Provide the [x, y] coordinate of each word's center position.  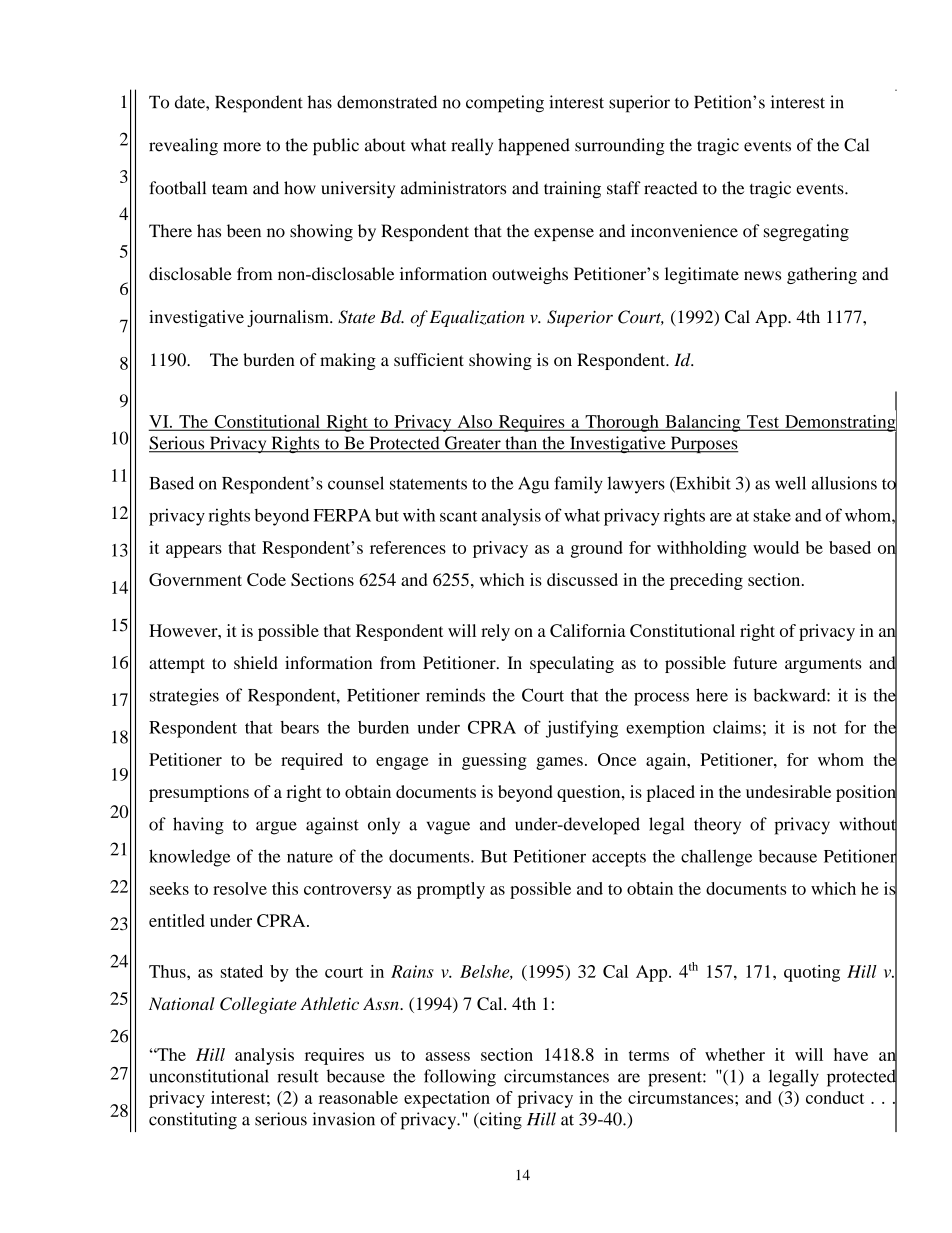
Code [266, 579]
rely [495, 632]
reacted [671, 188]
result [298, 1076]
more [242, 147]
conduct [835, 1097]
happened [534, 147]
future [755, 662]
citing [500, 1121]
